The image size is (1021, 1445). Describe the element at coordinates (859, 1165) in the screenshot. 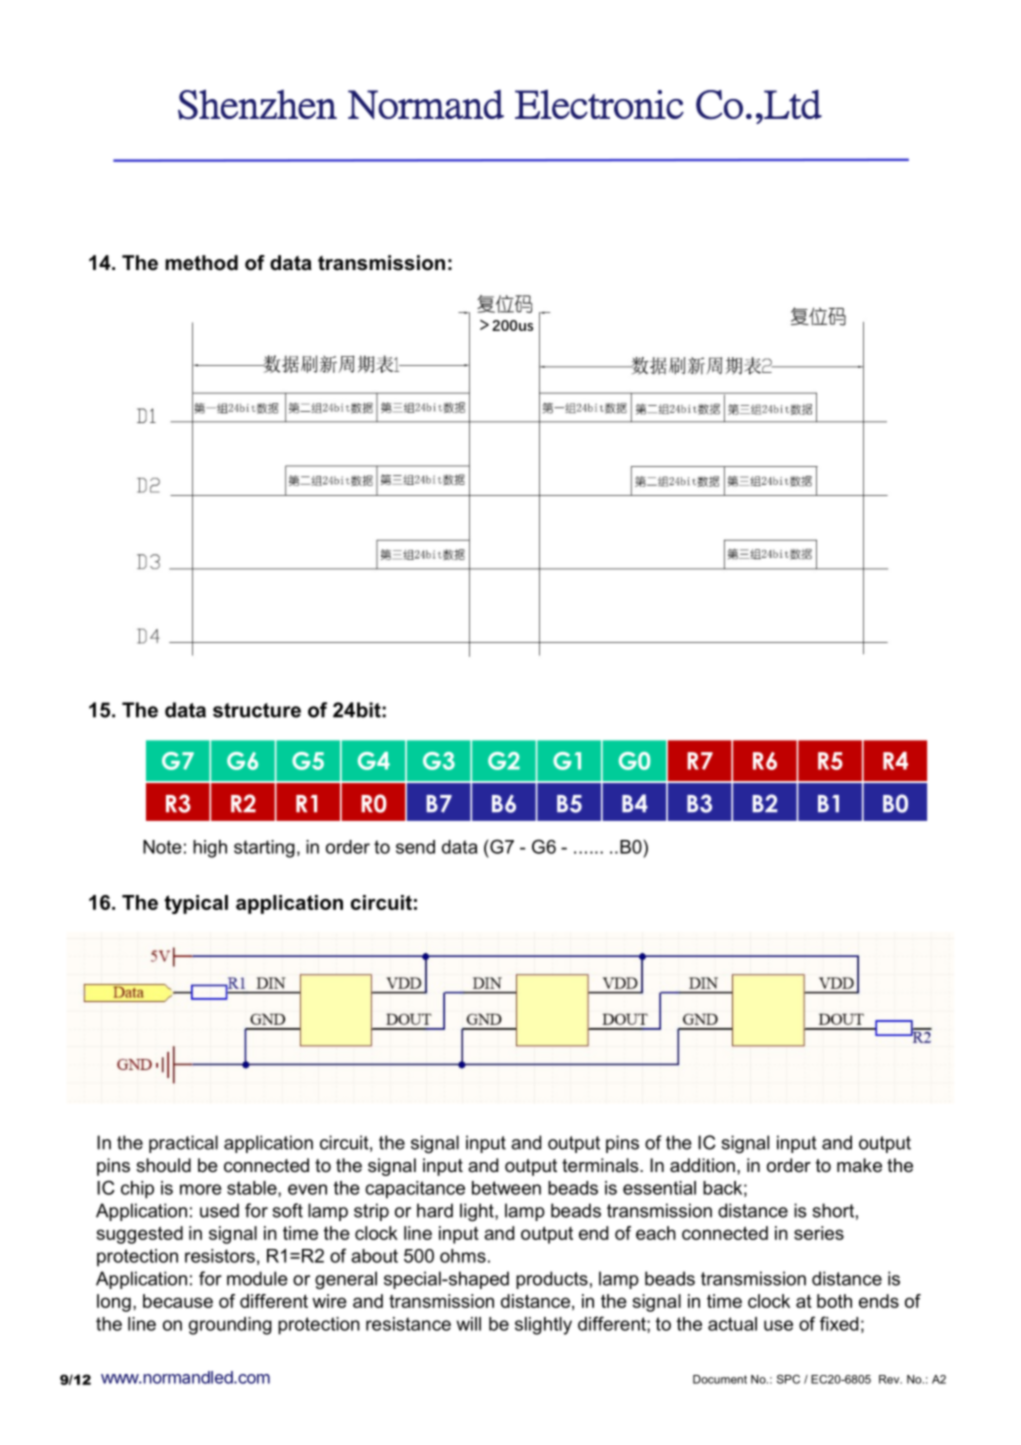

I see `make` at that location.
